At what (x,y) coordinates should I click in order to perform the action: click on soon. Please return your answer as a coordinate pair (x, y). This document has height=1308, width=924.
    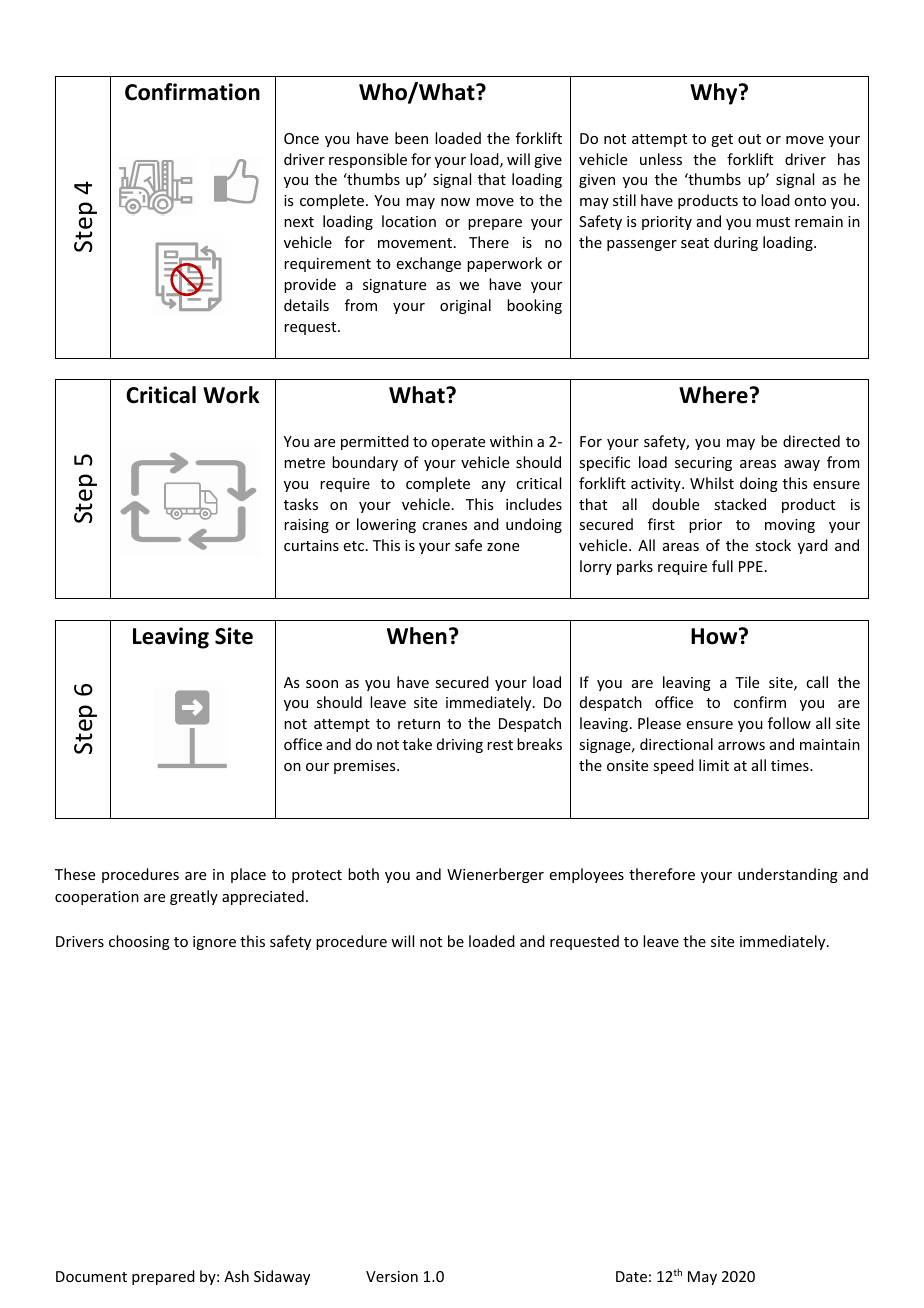
    Looking at the image, I should click on (322, 684).
